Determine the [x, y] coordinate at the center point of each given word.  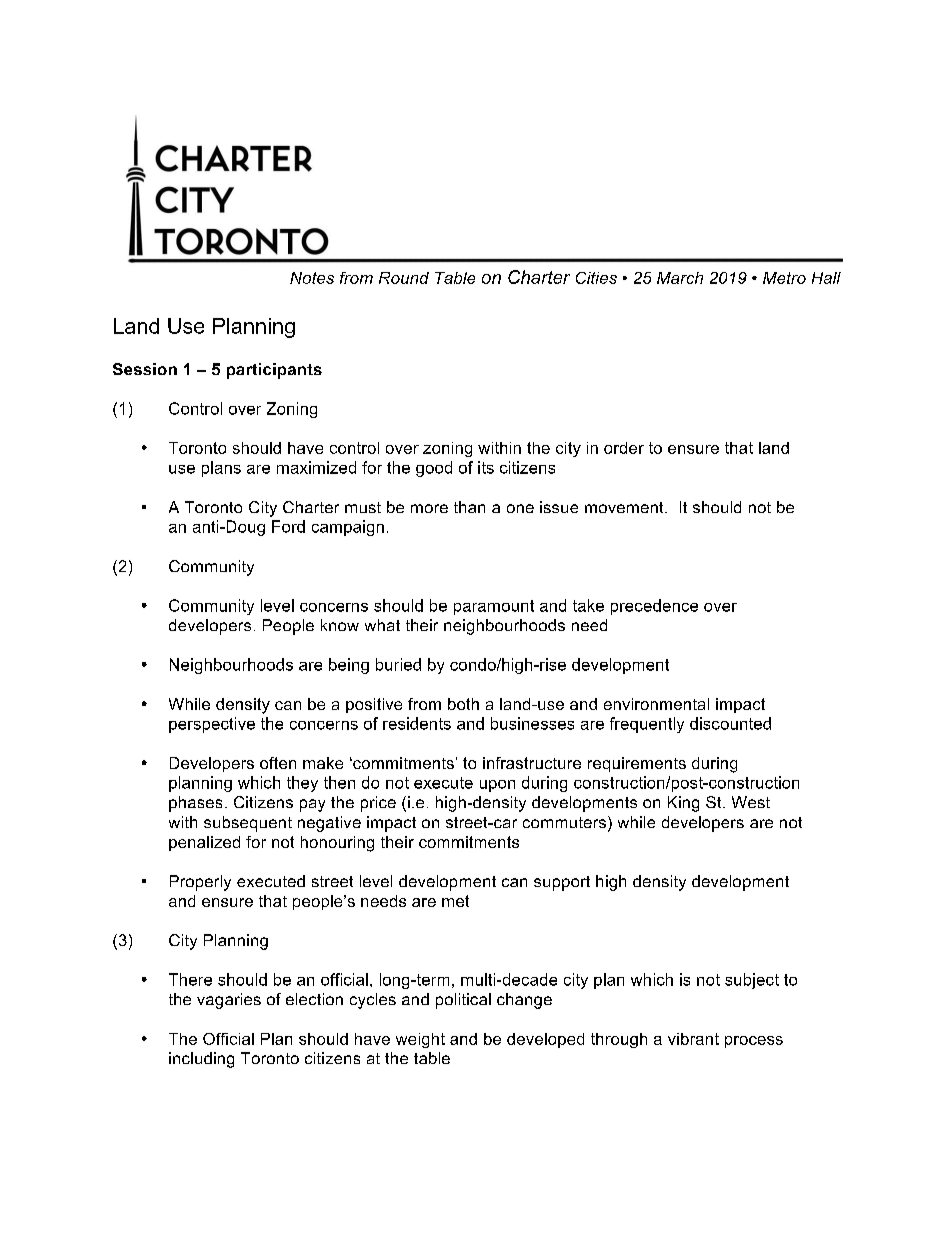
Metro [784, 278]
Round [404, 278]
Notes [312, 278]
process [754, 1042]
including [201, 1060]
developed [545, 1040]
